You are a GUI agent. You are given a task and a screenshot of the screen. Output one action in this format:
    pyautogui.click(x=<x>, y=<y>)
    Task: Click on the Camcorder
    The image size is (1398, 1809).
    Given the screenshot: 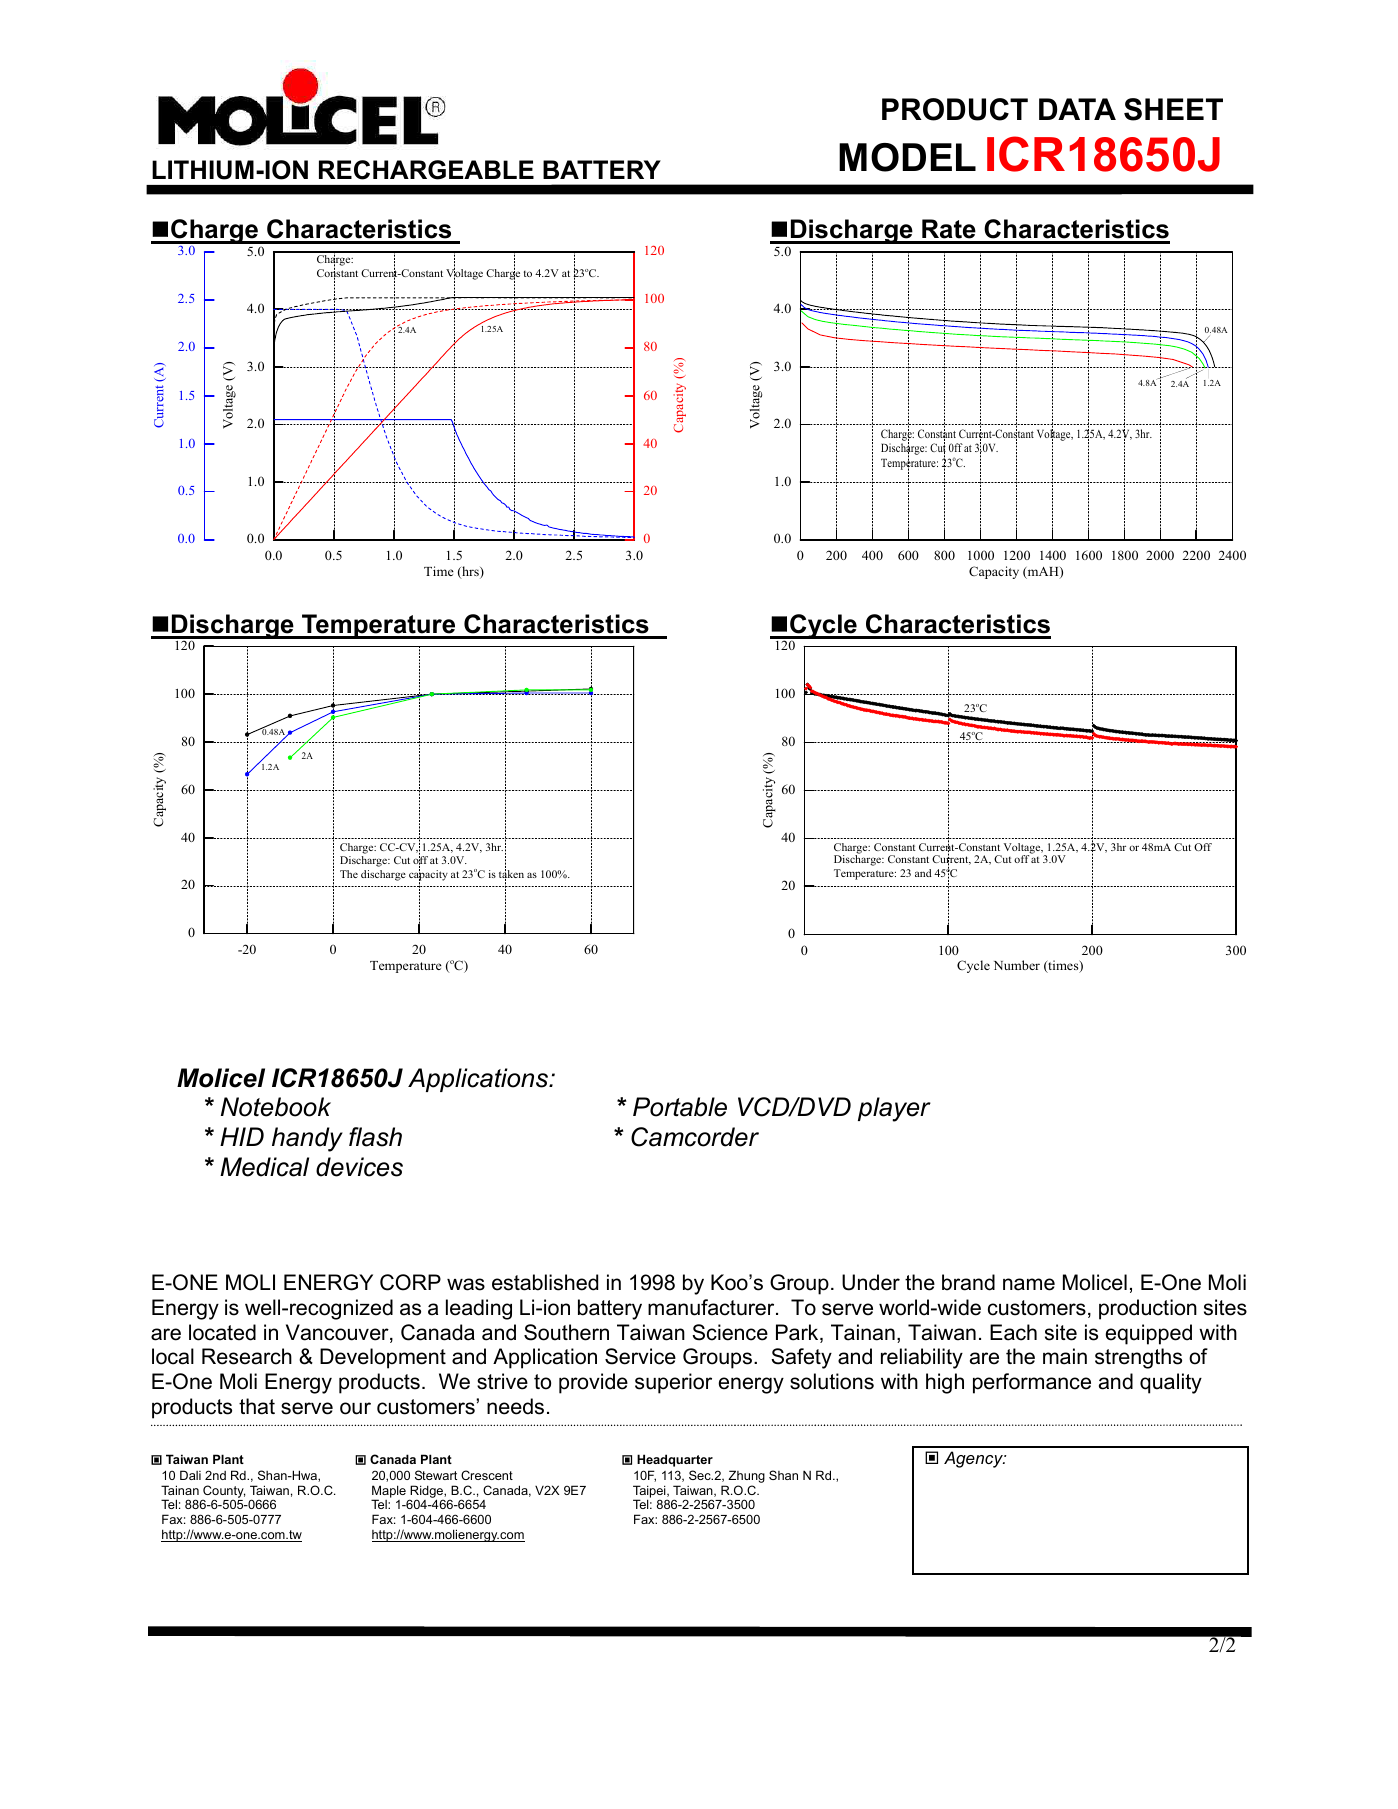 What is the action you would take?
    pyautogui.click(x=695, y=1137)
